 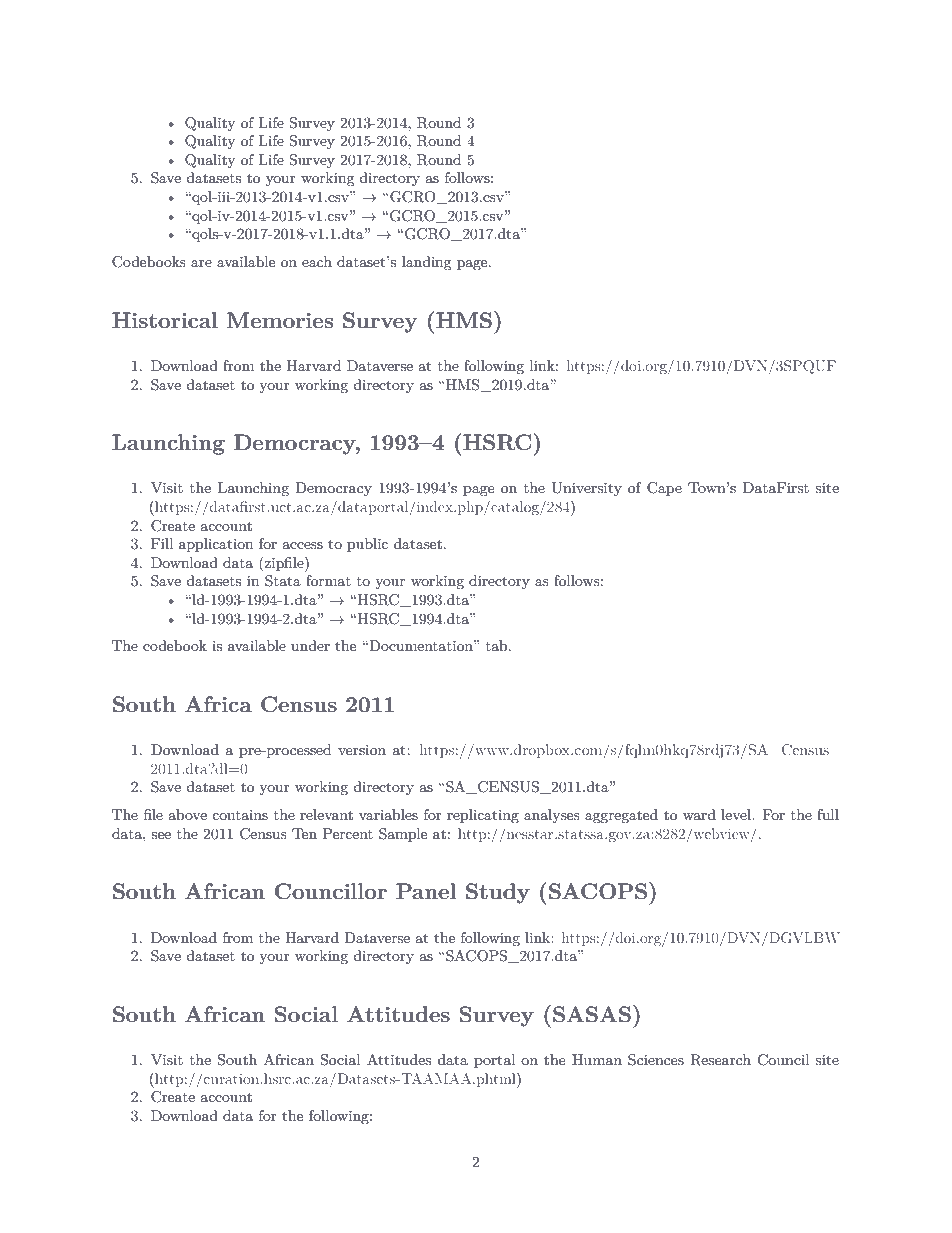 What do you see at coordinates (737, 814) in the screenshot?
I see `level` at bounding box center [737, 814].
